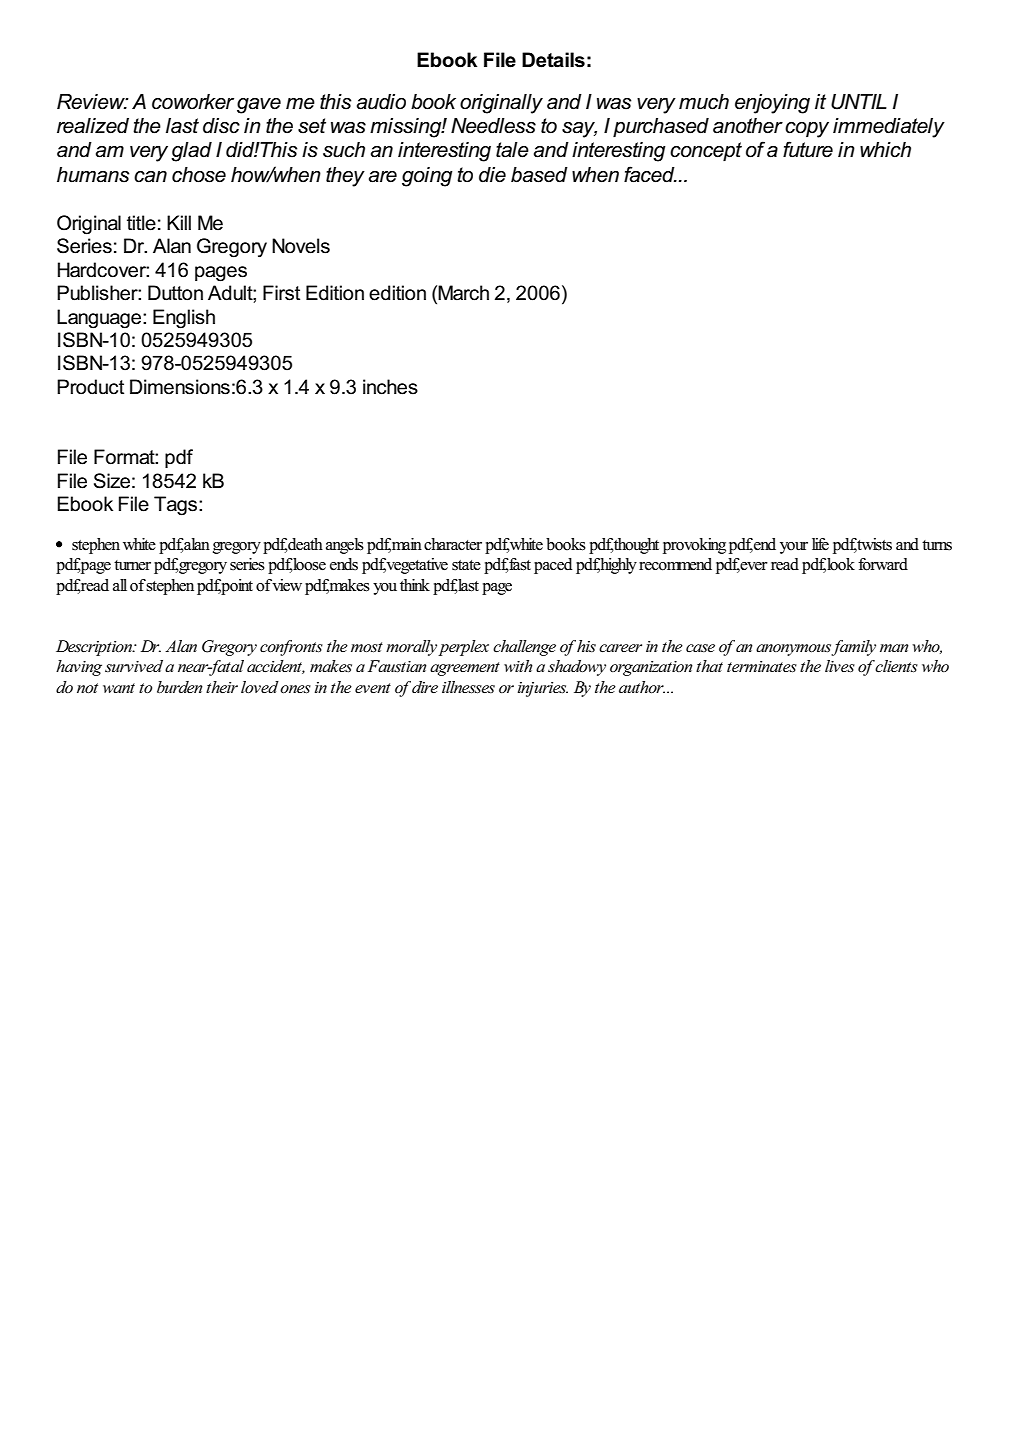 This page has width=1010, height=1430. What do you see at coordinates (859, 102) in the page?
I see `UNTIL` at bounding box center [859, 102].
